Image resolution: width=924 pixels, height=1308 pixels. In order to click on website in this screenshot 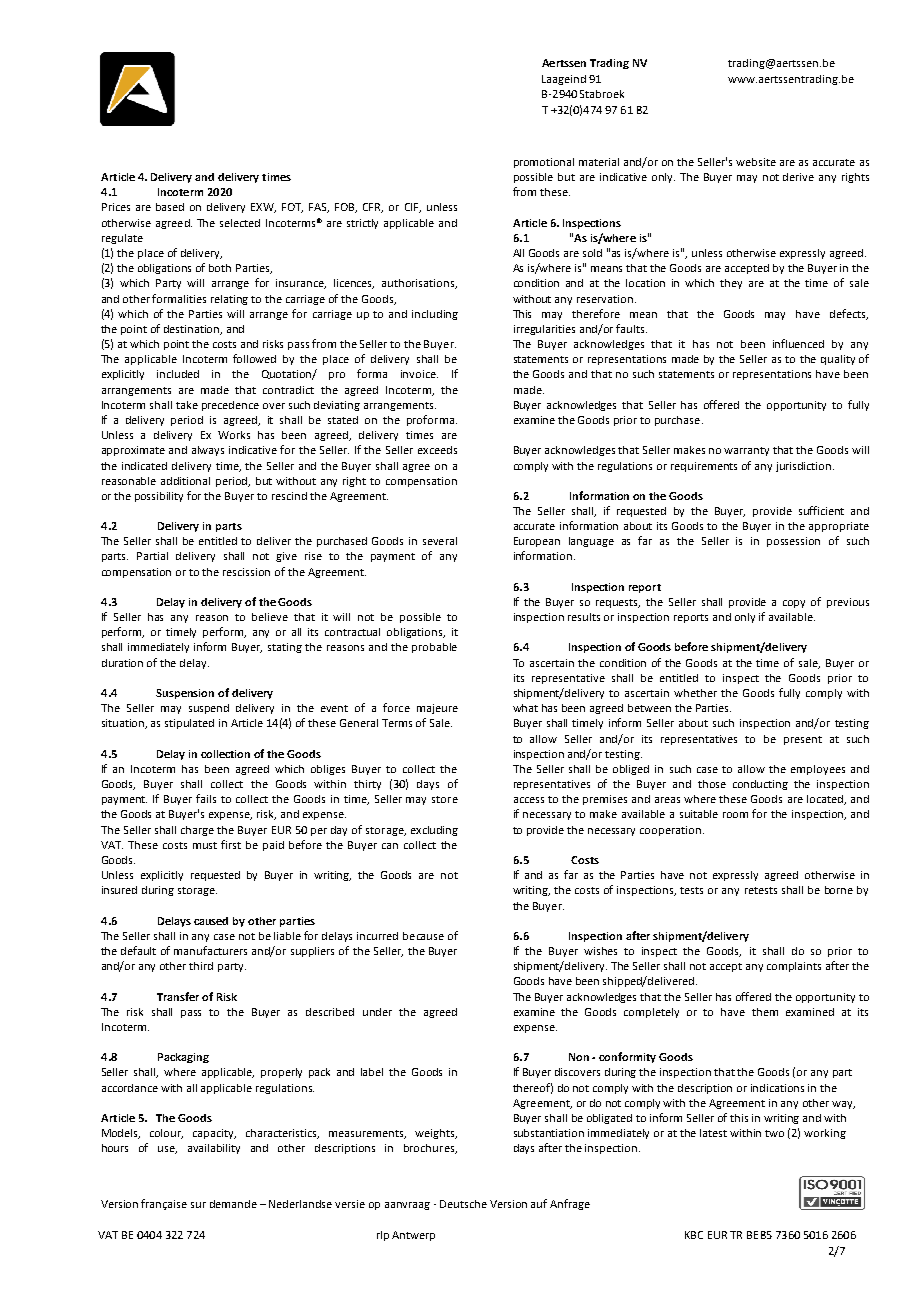, I will do `click(756, 162)`.
